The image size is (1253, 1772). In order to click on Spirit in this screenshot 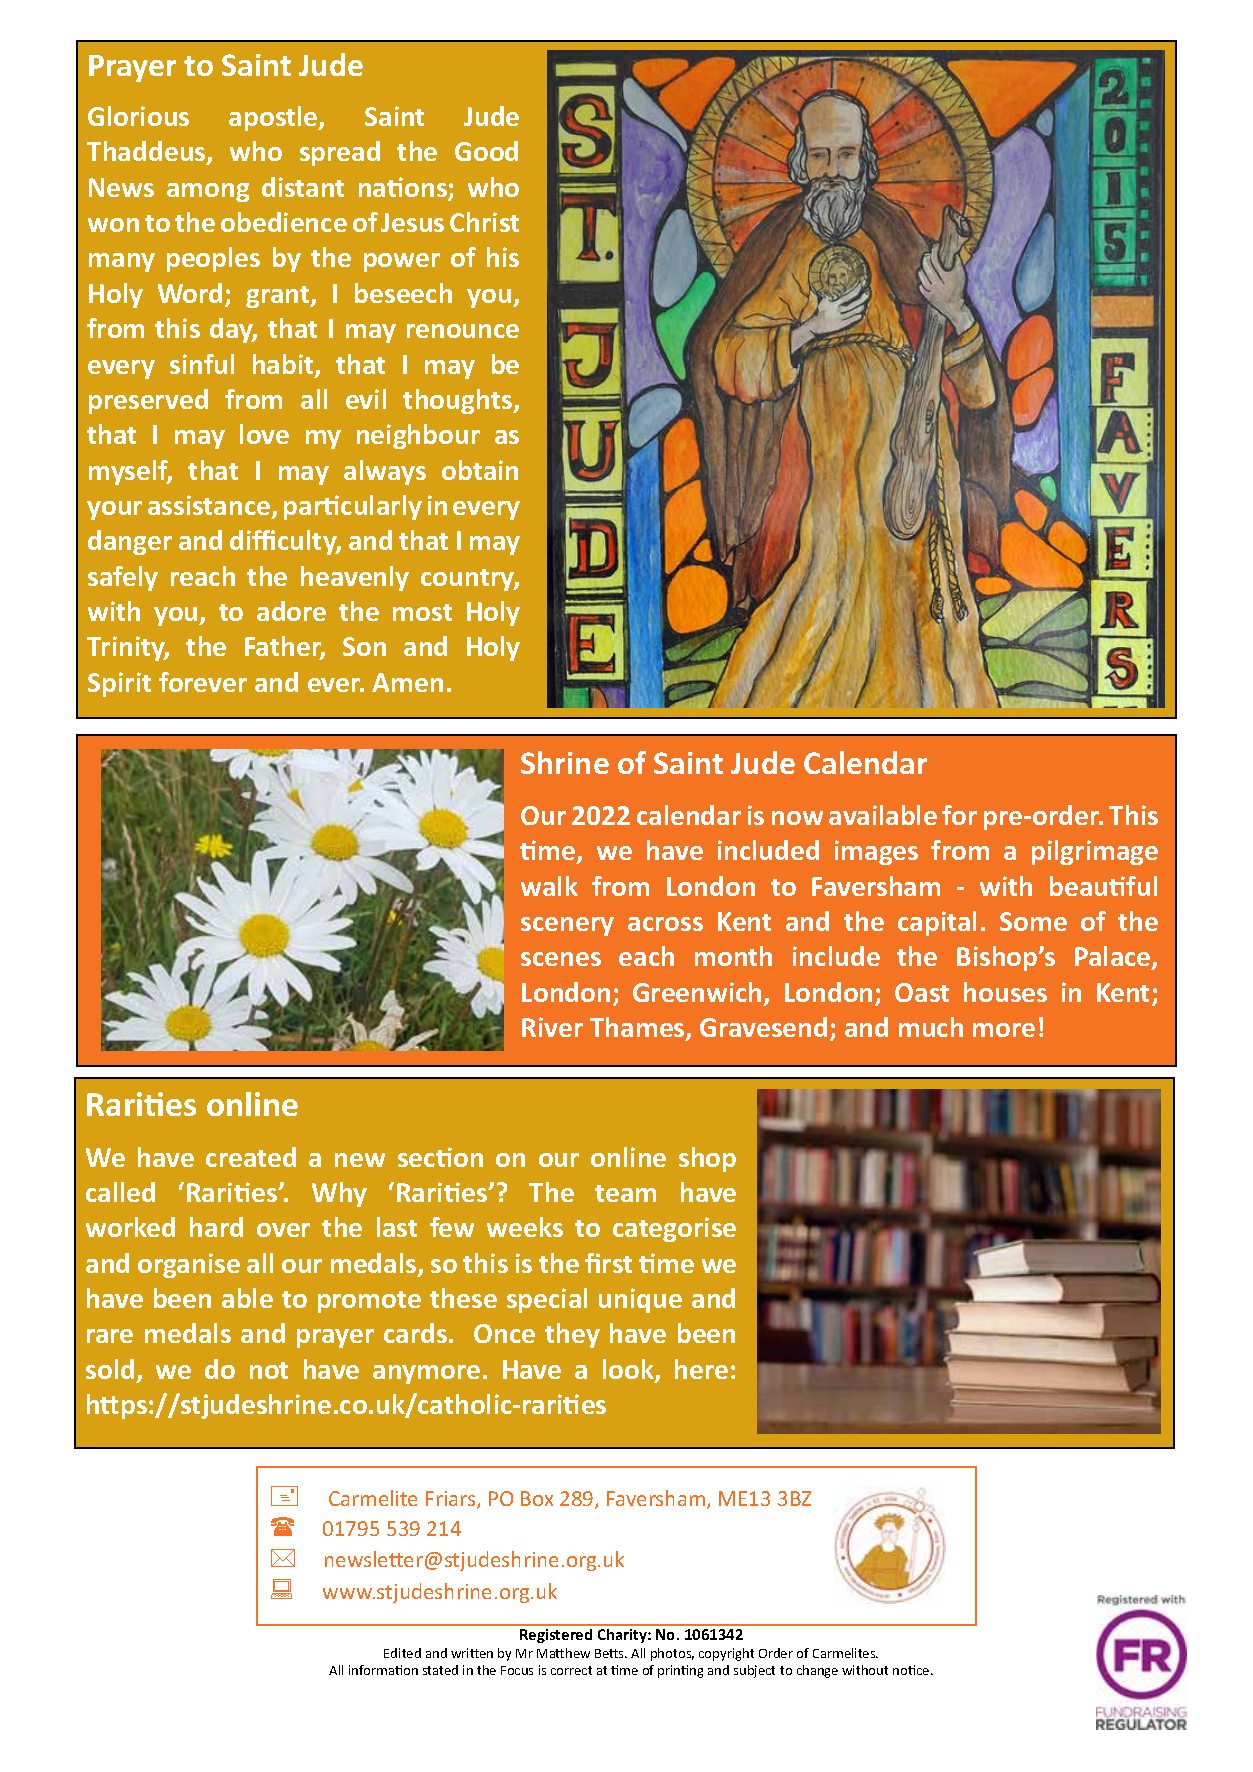, I will do `click(119, 684)`.
